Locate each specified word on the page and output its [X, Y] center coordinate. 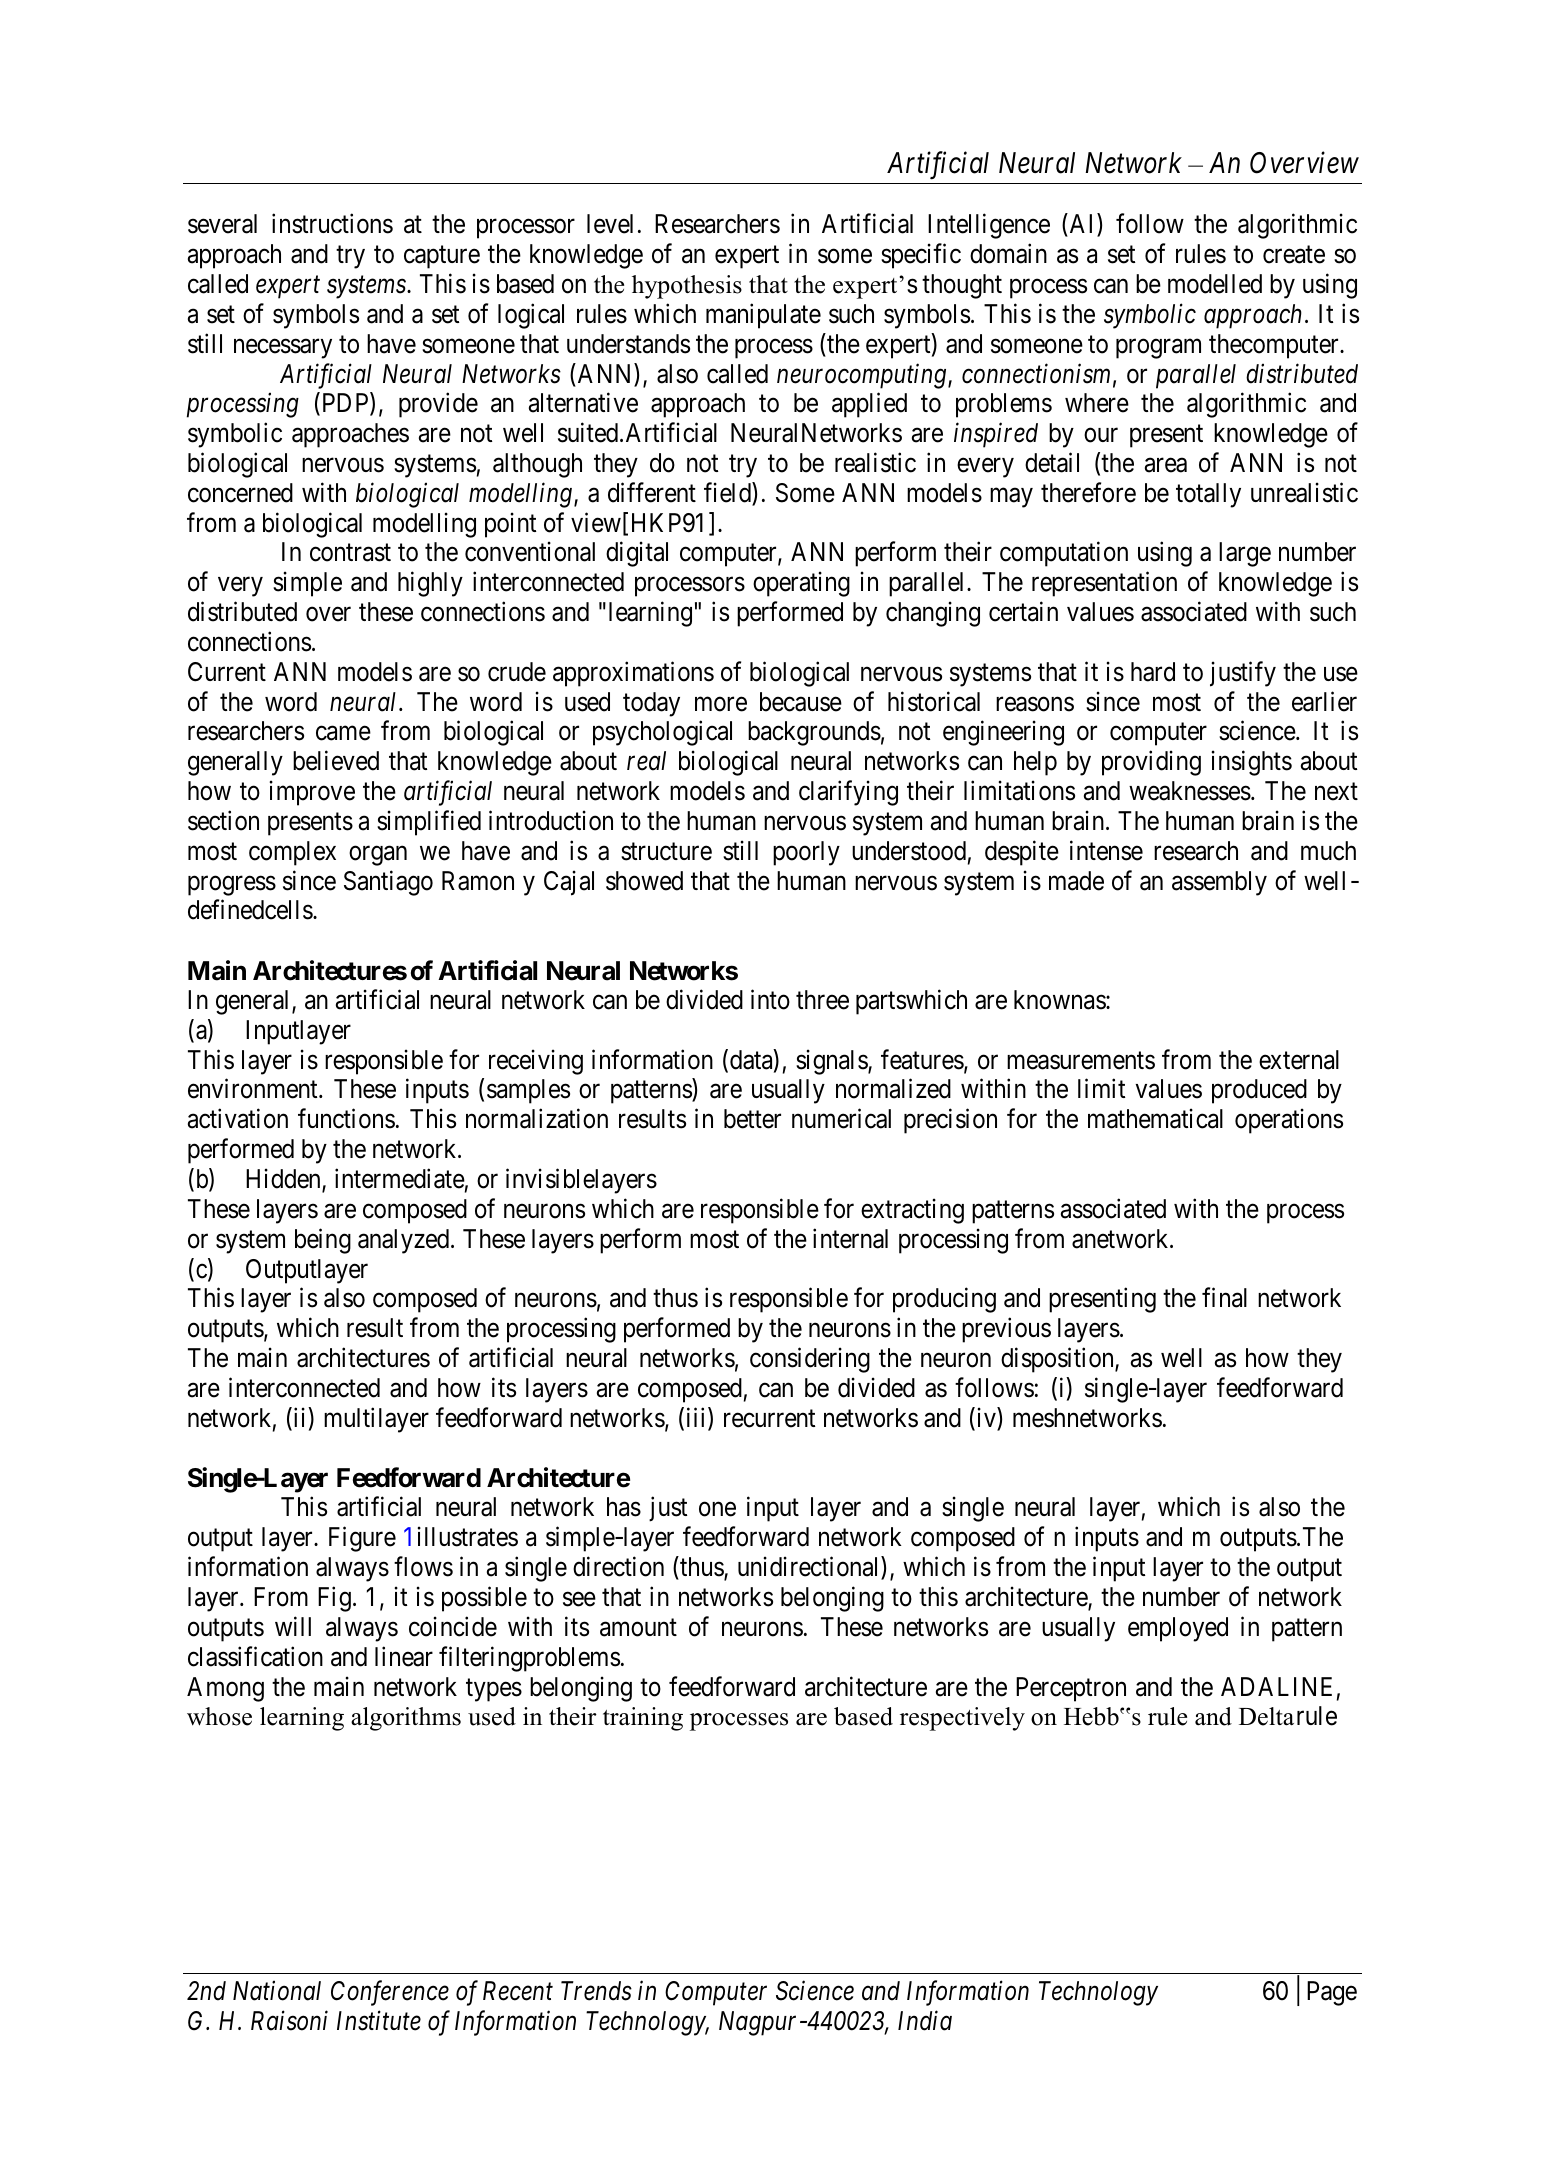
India [925, 2020]
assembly [1219, 883]
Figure [362, 1539]
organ [378, 856]
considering [810, 1360]
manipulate [763, 316]
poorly [806, 853]
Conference [390, 1993]
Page [1332, 1993]
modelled [1215, 284]
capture [442, 257]
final [1224, 1298]
